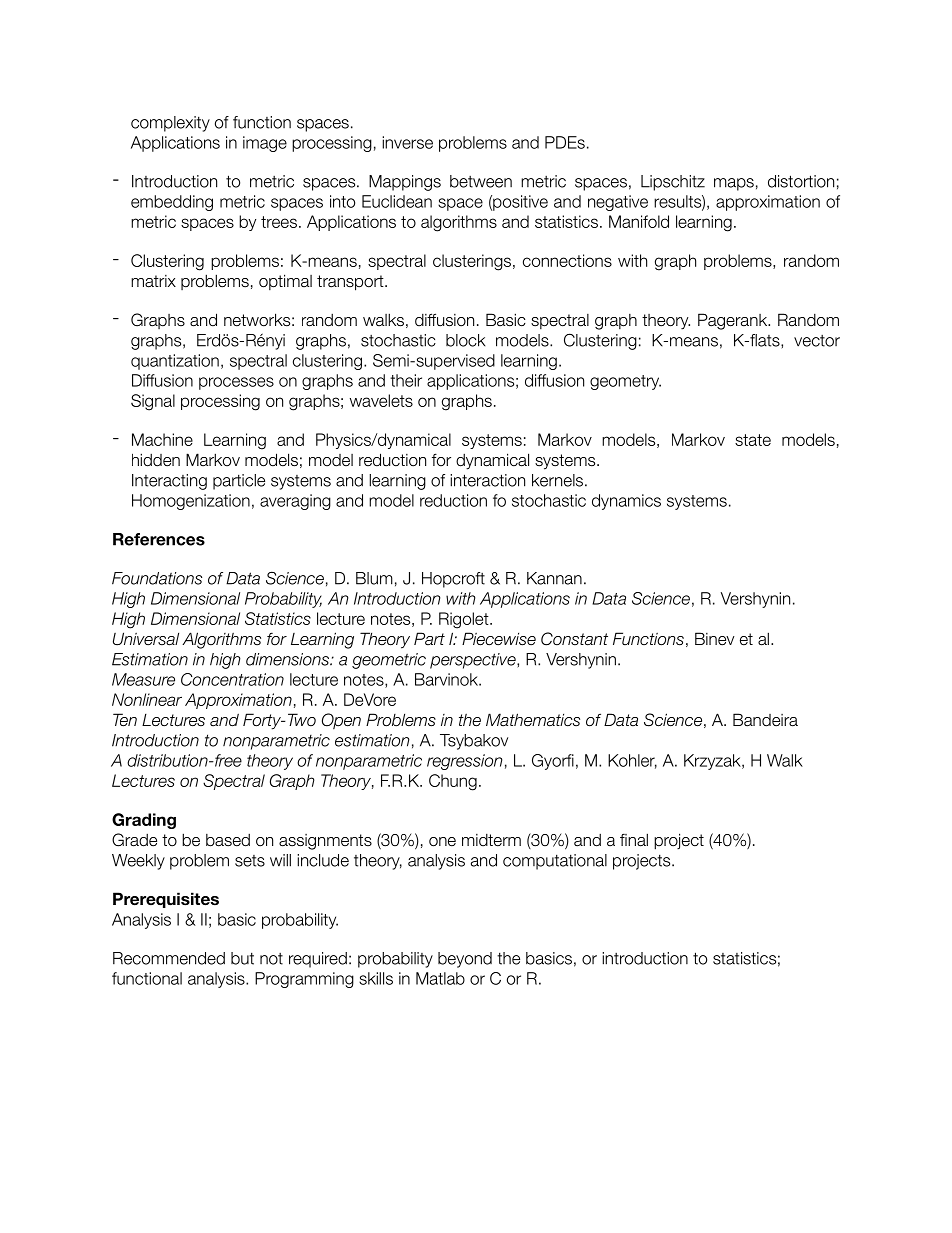  What do you see at coordinates (555, 862) in the screenshot?
I see `computational` at bounding box center [555, 862].
